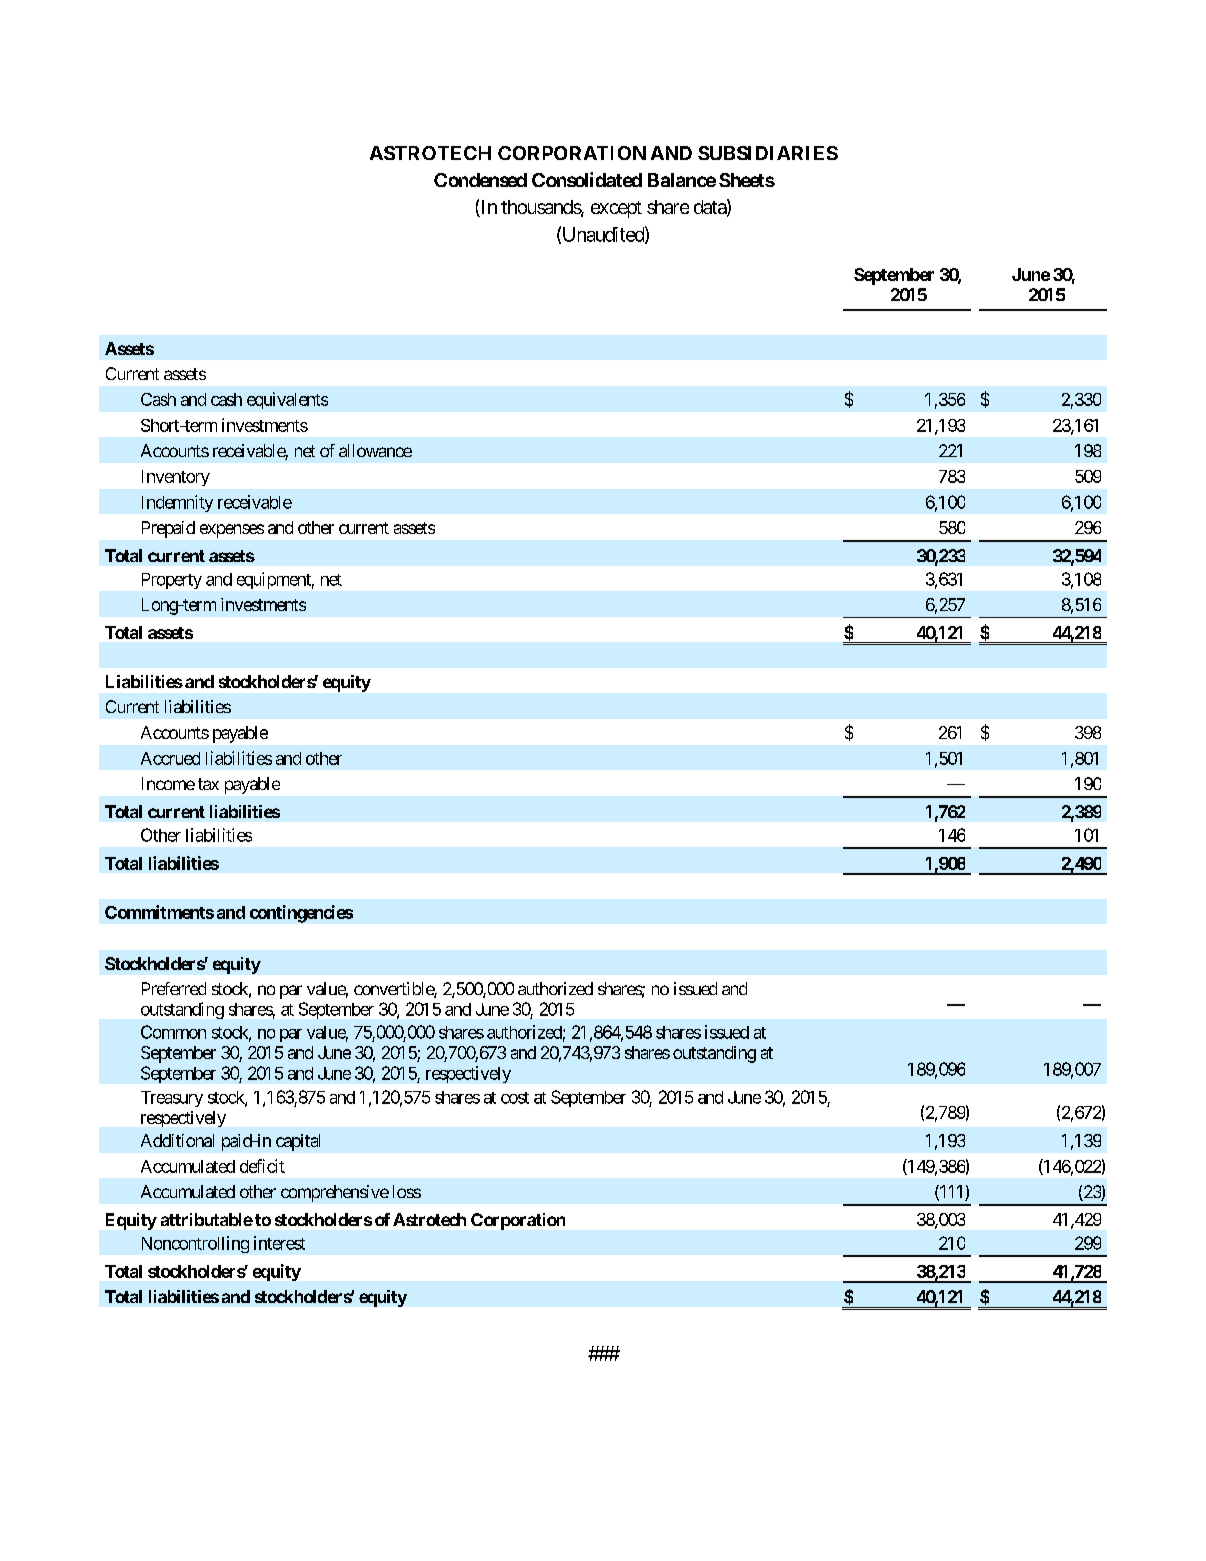  What do you see at coordinates (287, 400) in the screenshot?
I see `equivalents` at bounding box center [287, 400].
